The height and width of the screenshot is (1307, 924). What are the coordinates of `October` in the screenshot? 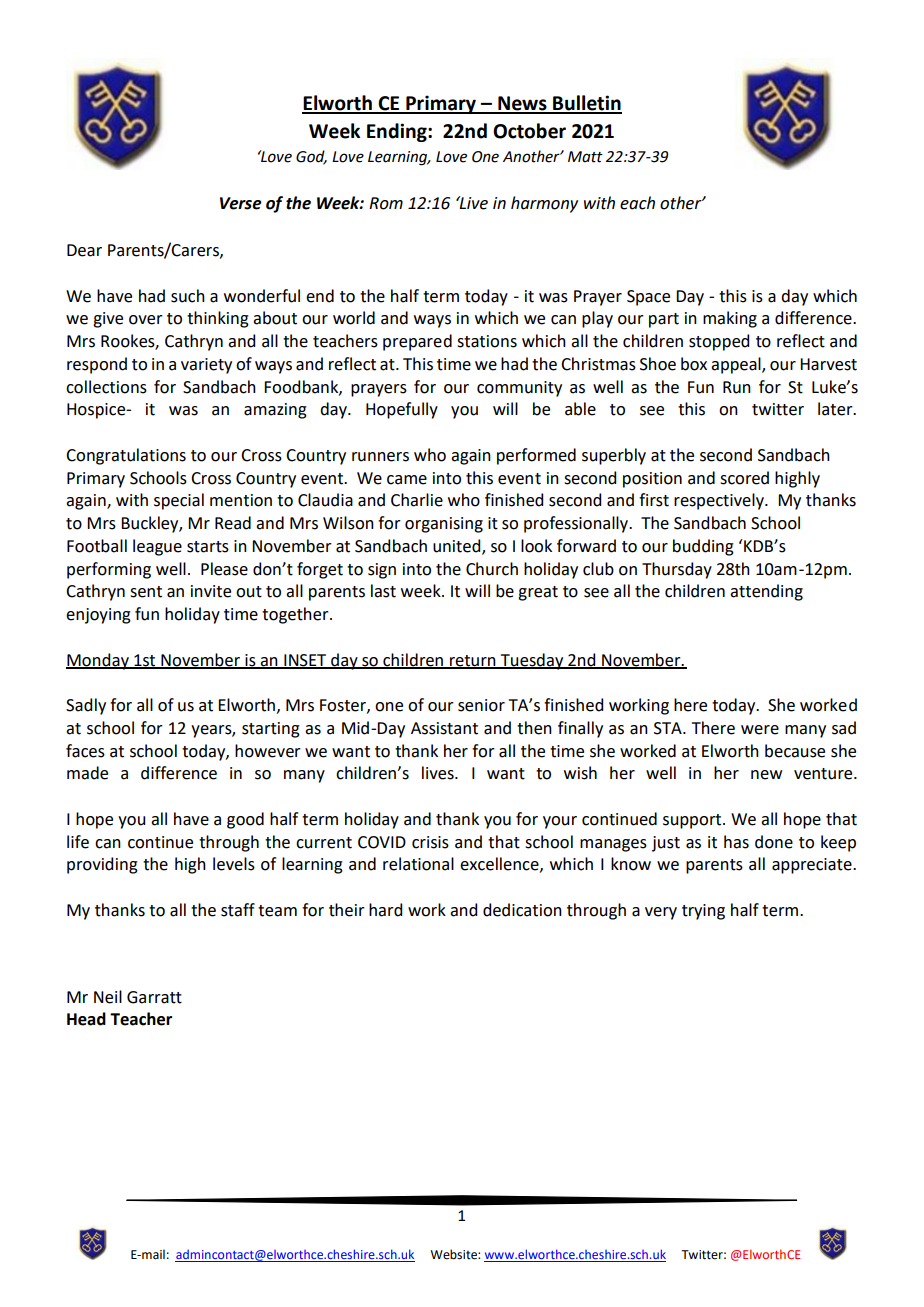 It's located at (529, 131).
